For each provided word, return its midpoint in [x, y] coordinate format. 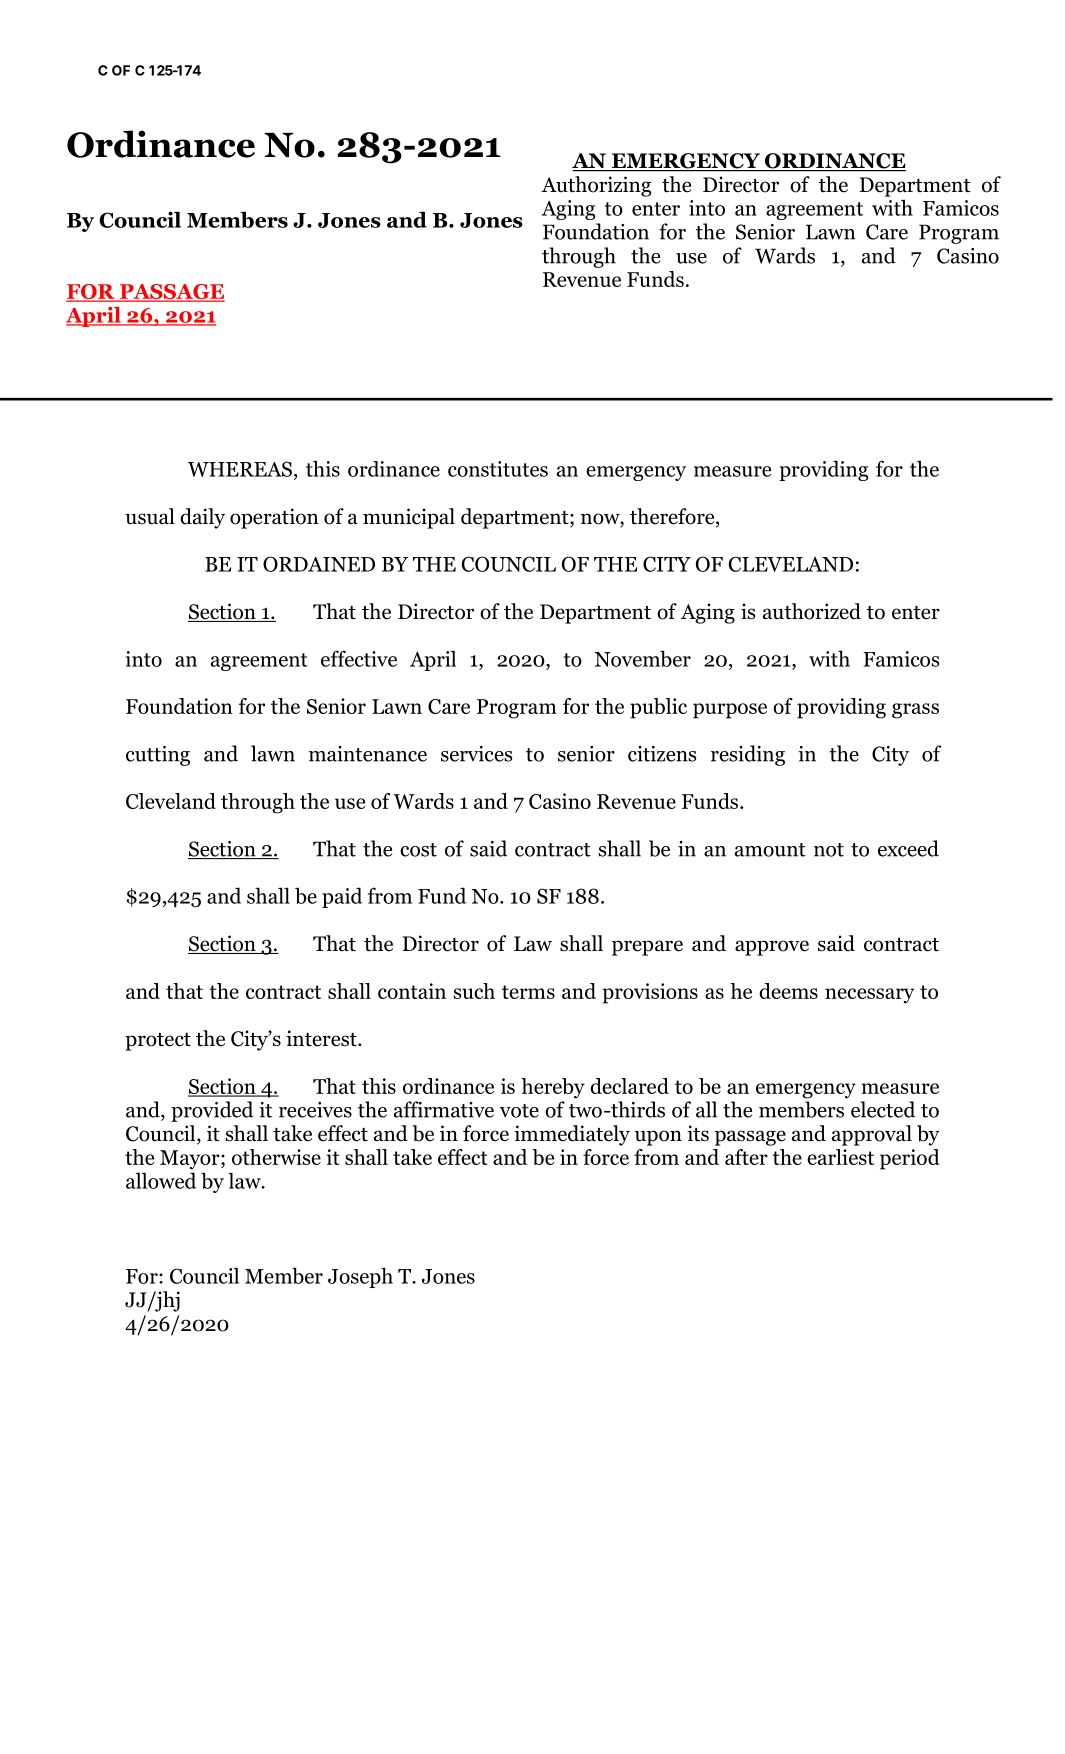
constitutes [498, 469]
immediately [572, 1135]
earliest [840, 1157]
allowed [161, 1180]
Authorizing [596, 186]
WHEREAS [240, 469]
